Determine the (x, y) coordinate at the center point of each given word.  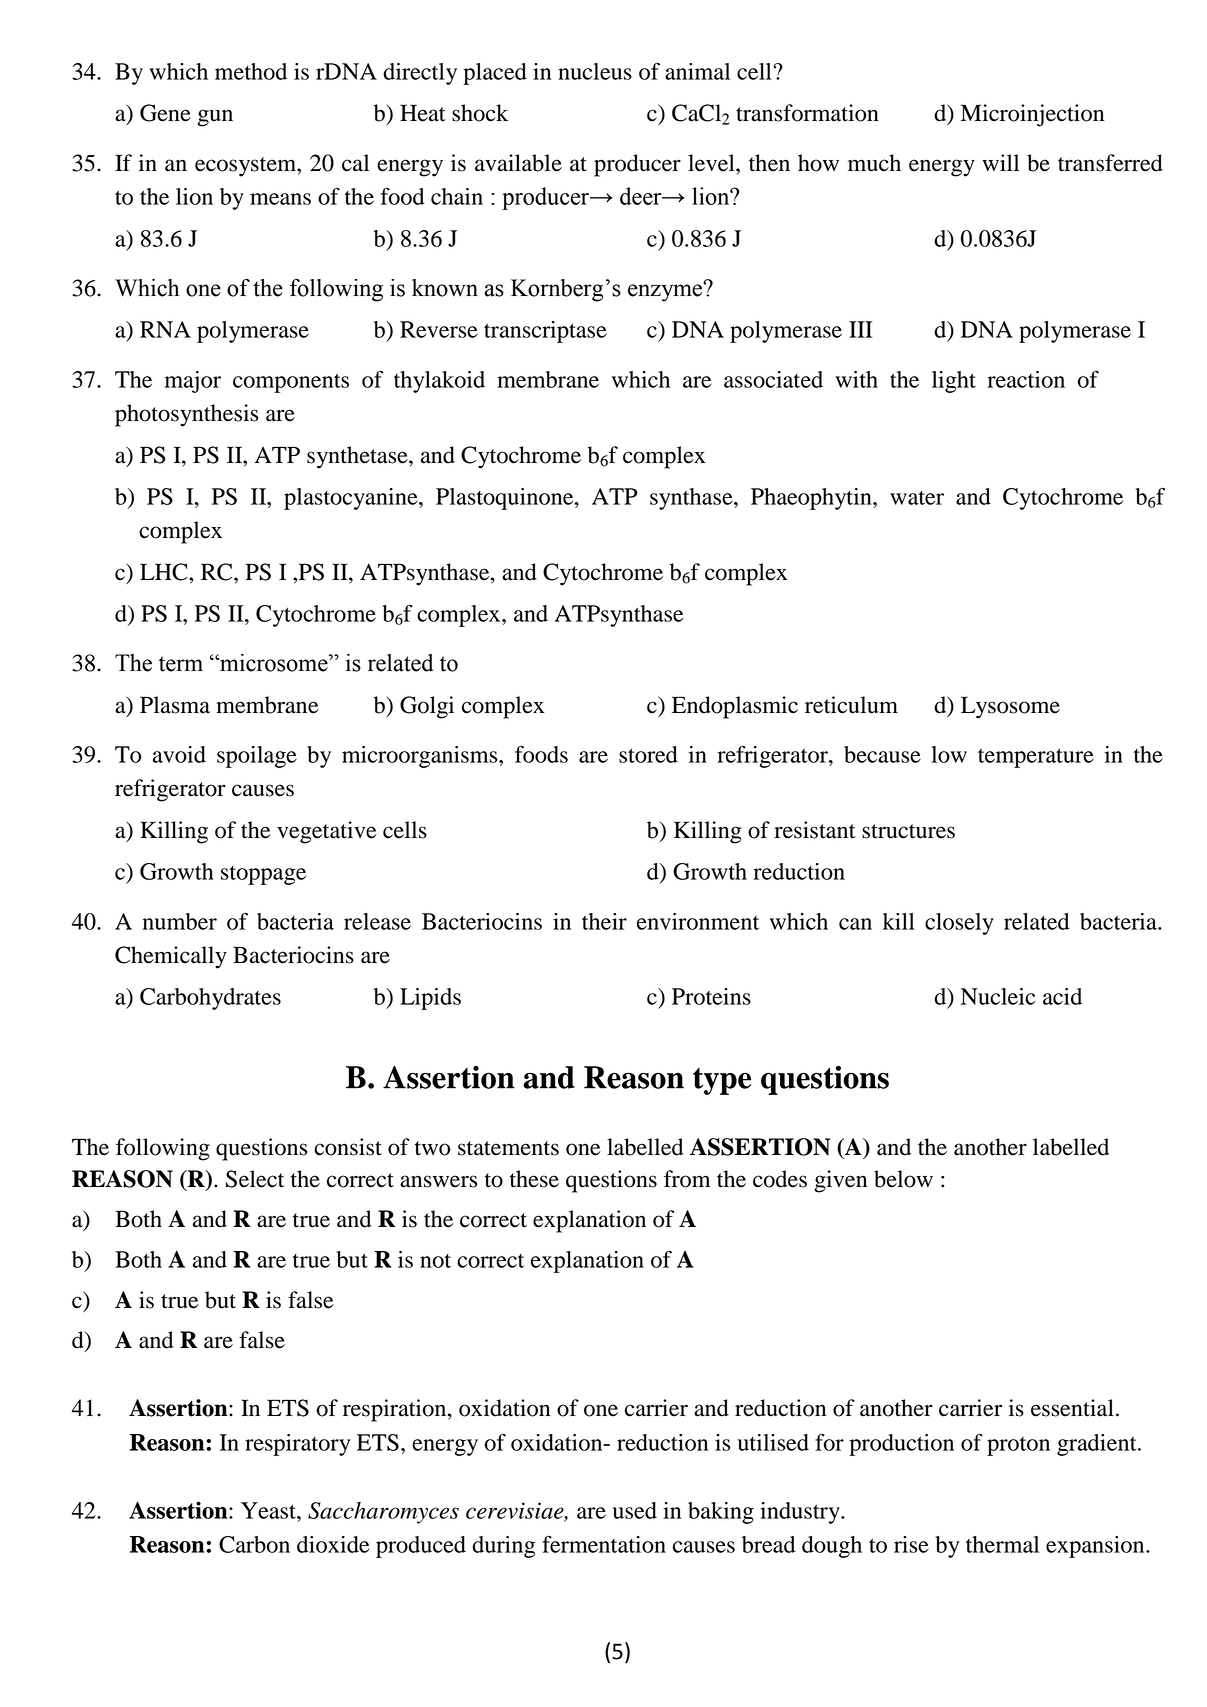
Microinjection (1032, 115)
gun (215, 118)
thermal (1002, 1544)
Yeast (269, 1510)
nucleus (595, 71)
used (635, 1510)
